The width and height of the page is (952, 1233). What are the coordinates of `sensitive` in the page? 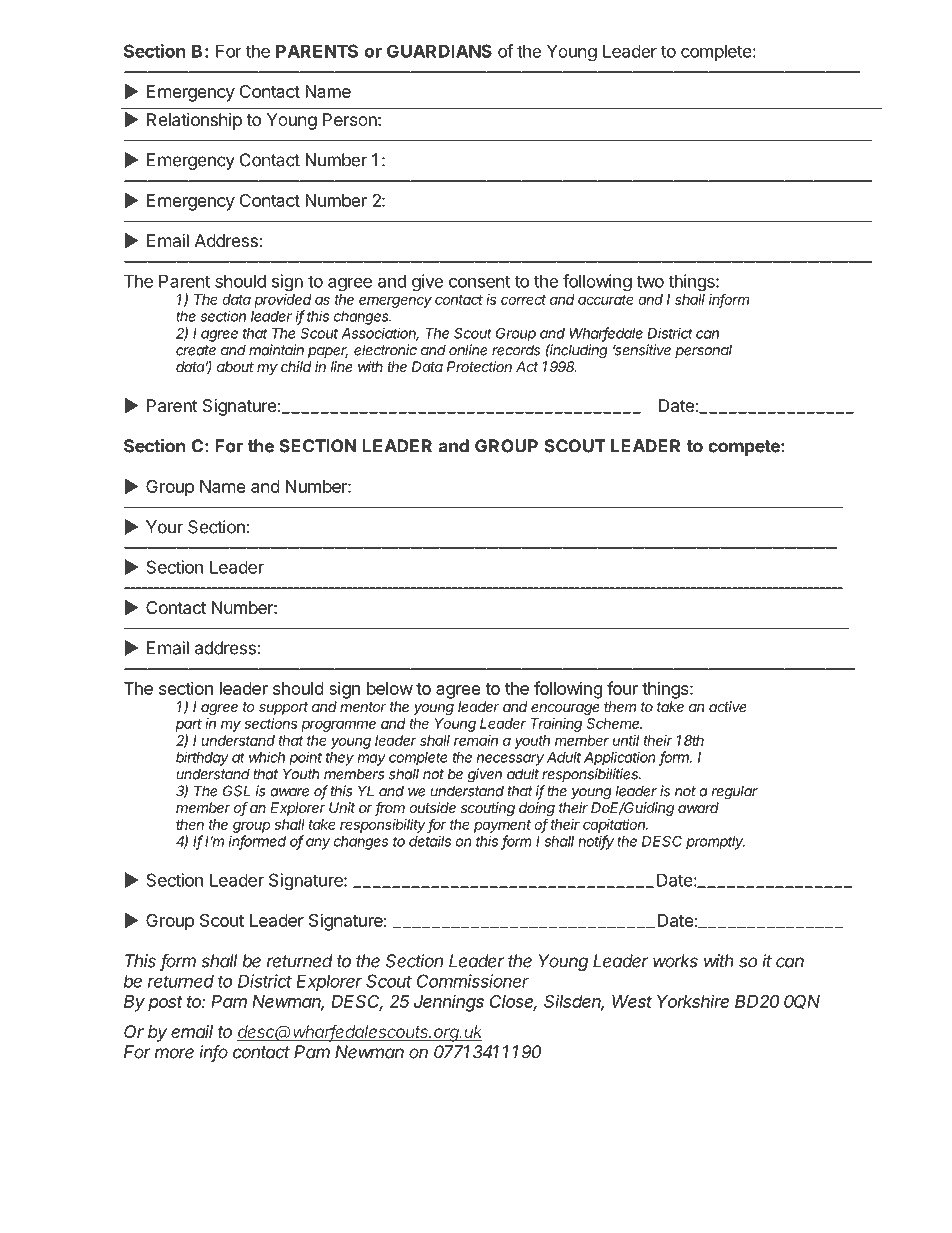 It's located at (642, 350).
